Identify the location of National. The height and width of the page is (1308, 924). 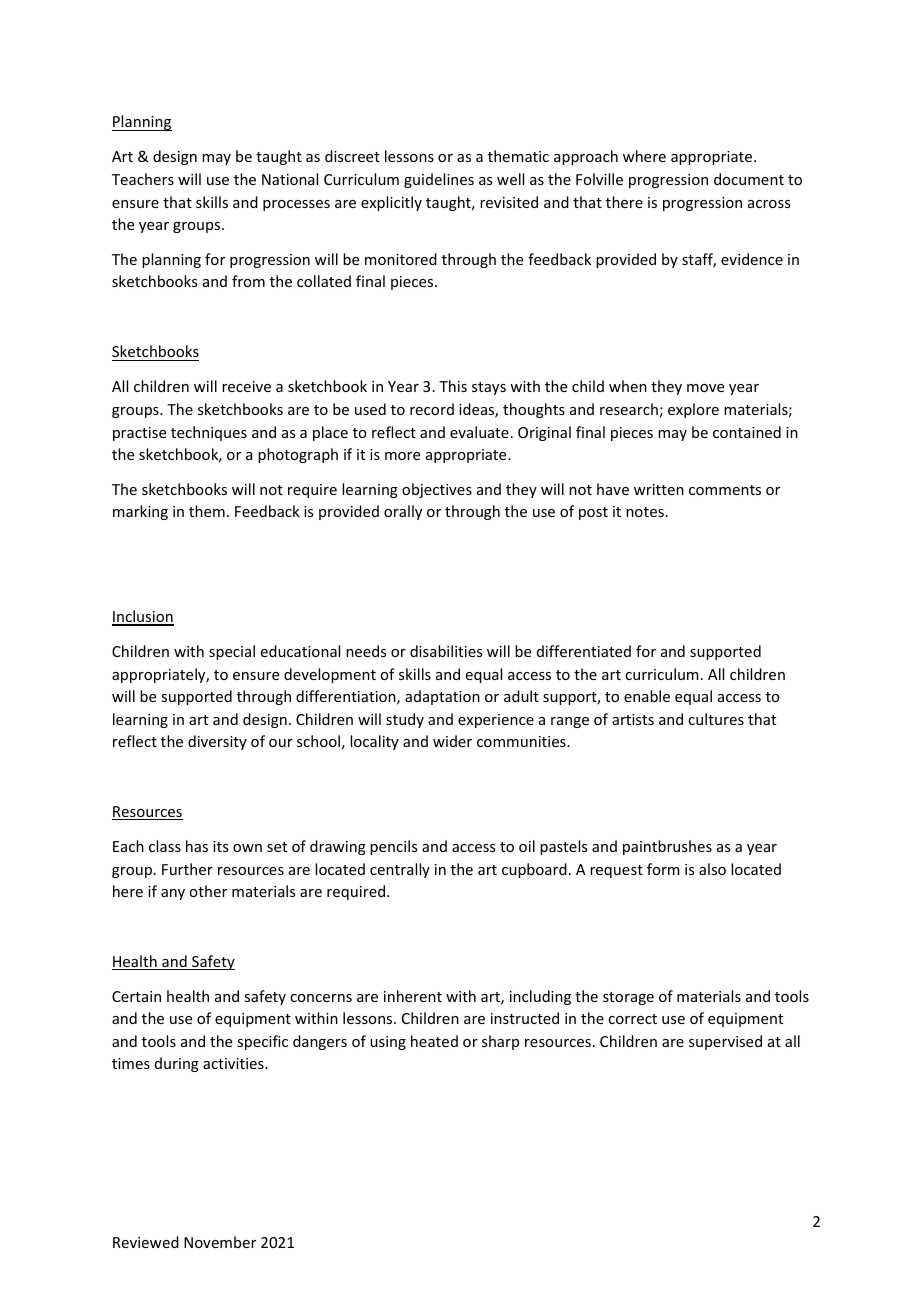
(290, 179).
